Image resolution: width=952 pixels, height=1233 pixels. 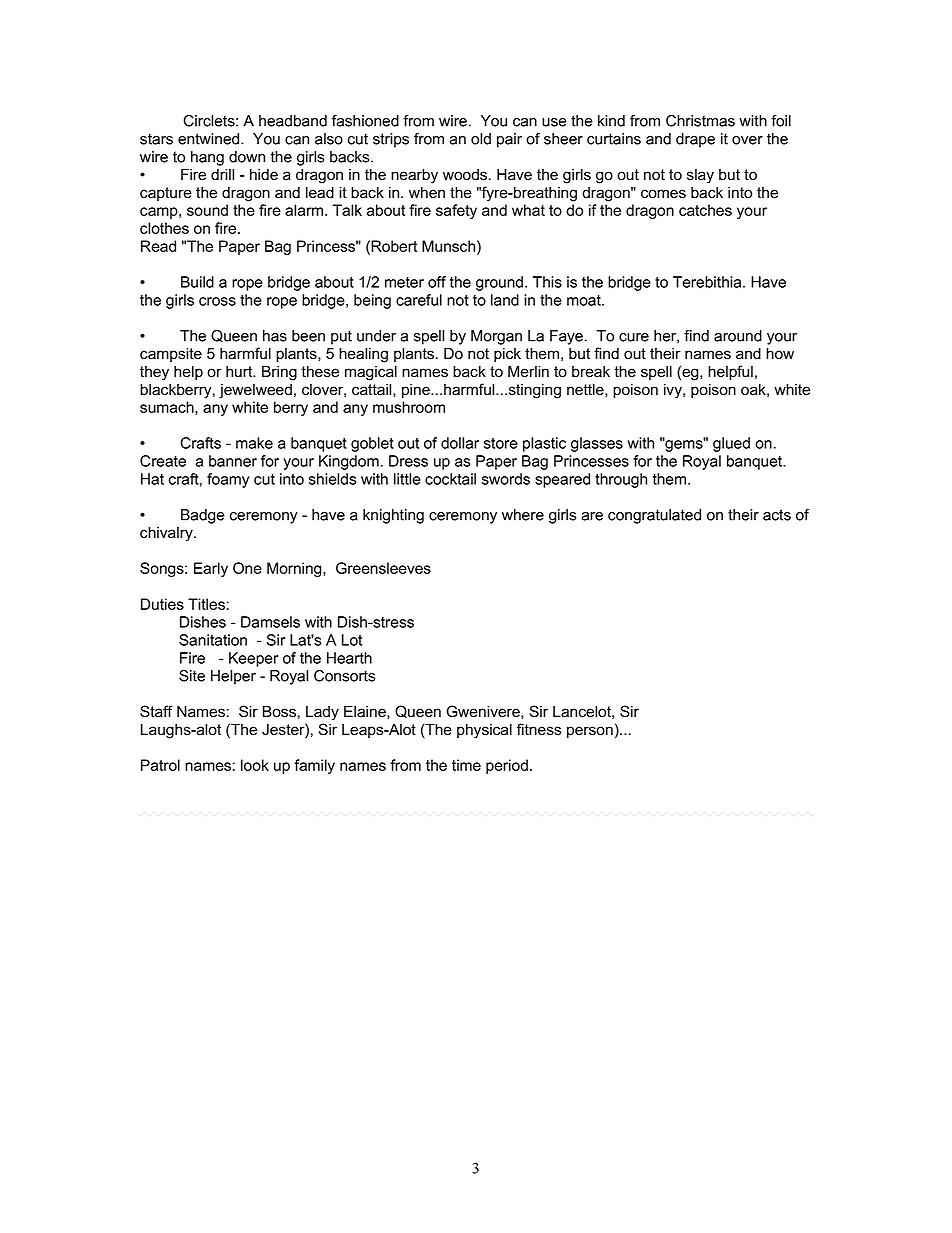 I want to click on person, so click(x=590, y=732).
